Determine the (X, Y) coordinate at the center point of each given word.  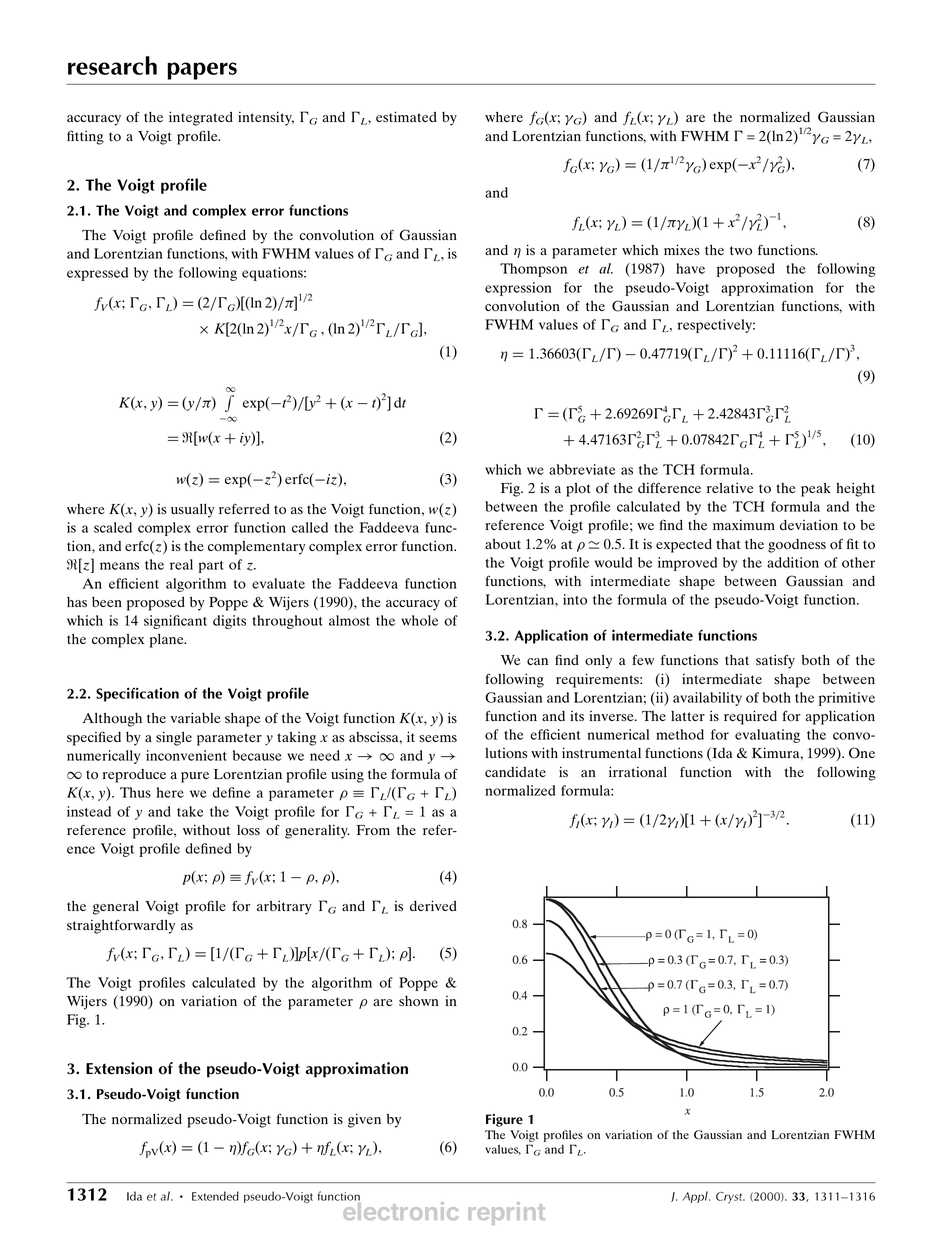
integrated (201, 118)
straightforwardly (121, 926)
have (690, 268)
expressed (97, 274)
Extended (215, 1196)
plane (168, 641)
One (862, 753)
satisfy (775, 661)
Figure (504, 1120)
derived (433, 905)
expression (518, 289)
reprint (506, 1213)
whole (419, 620)
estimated (406, 116)
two (741, 251)
